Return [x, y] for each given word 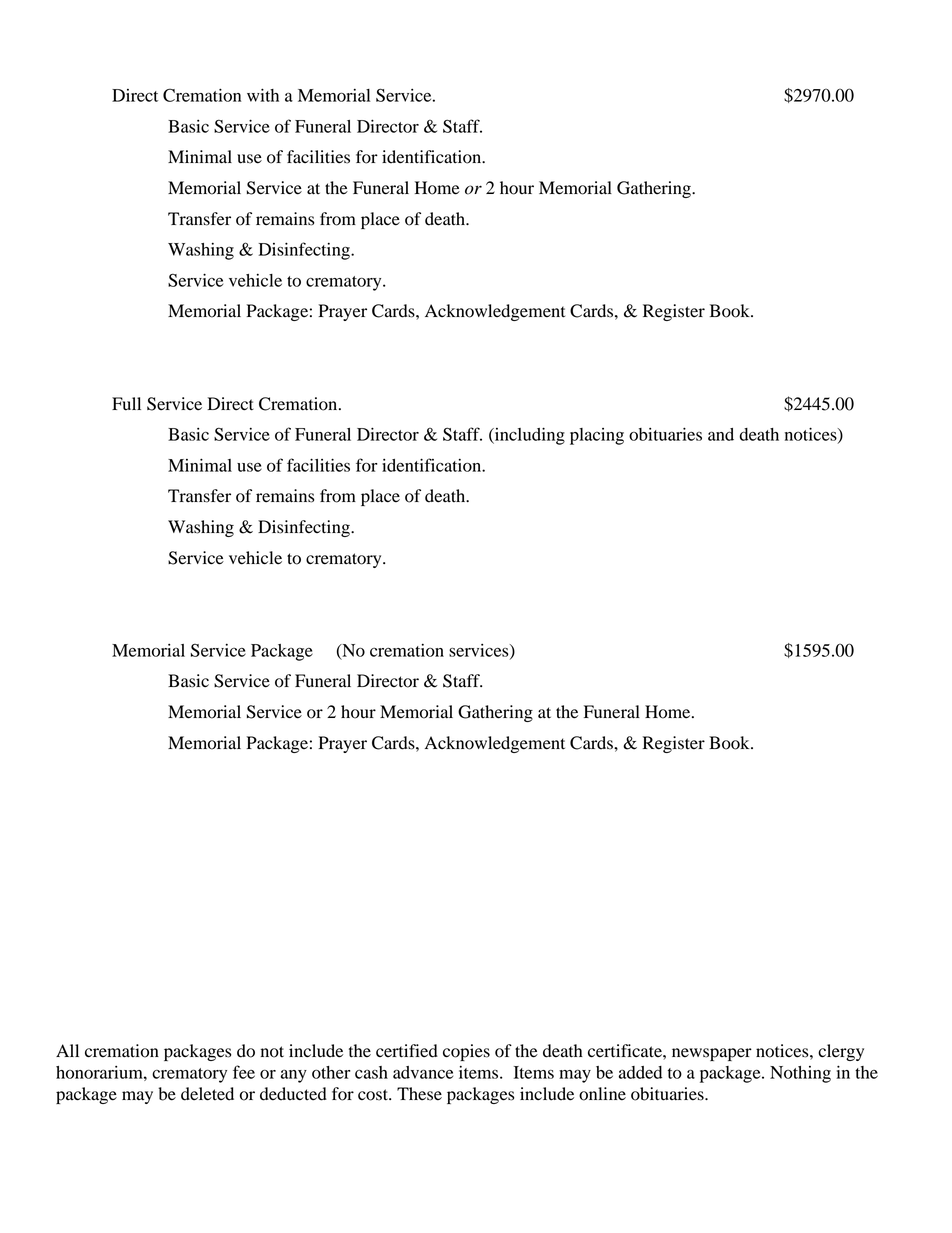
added [640, 1072]
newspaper [712, 1054]
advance [423, 1072]
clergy [841, 1052]
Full [126, 404]
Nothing [800, 1074]
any [294, 1076]
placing [597, 436]
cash [371, 1072]
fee [244, 1072]
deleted [207, 1094]
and [721, 434]
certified [407, 1051]
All [67, 1050]
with [263, 95]
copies [466, 1052]
